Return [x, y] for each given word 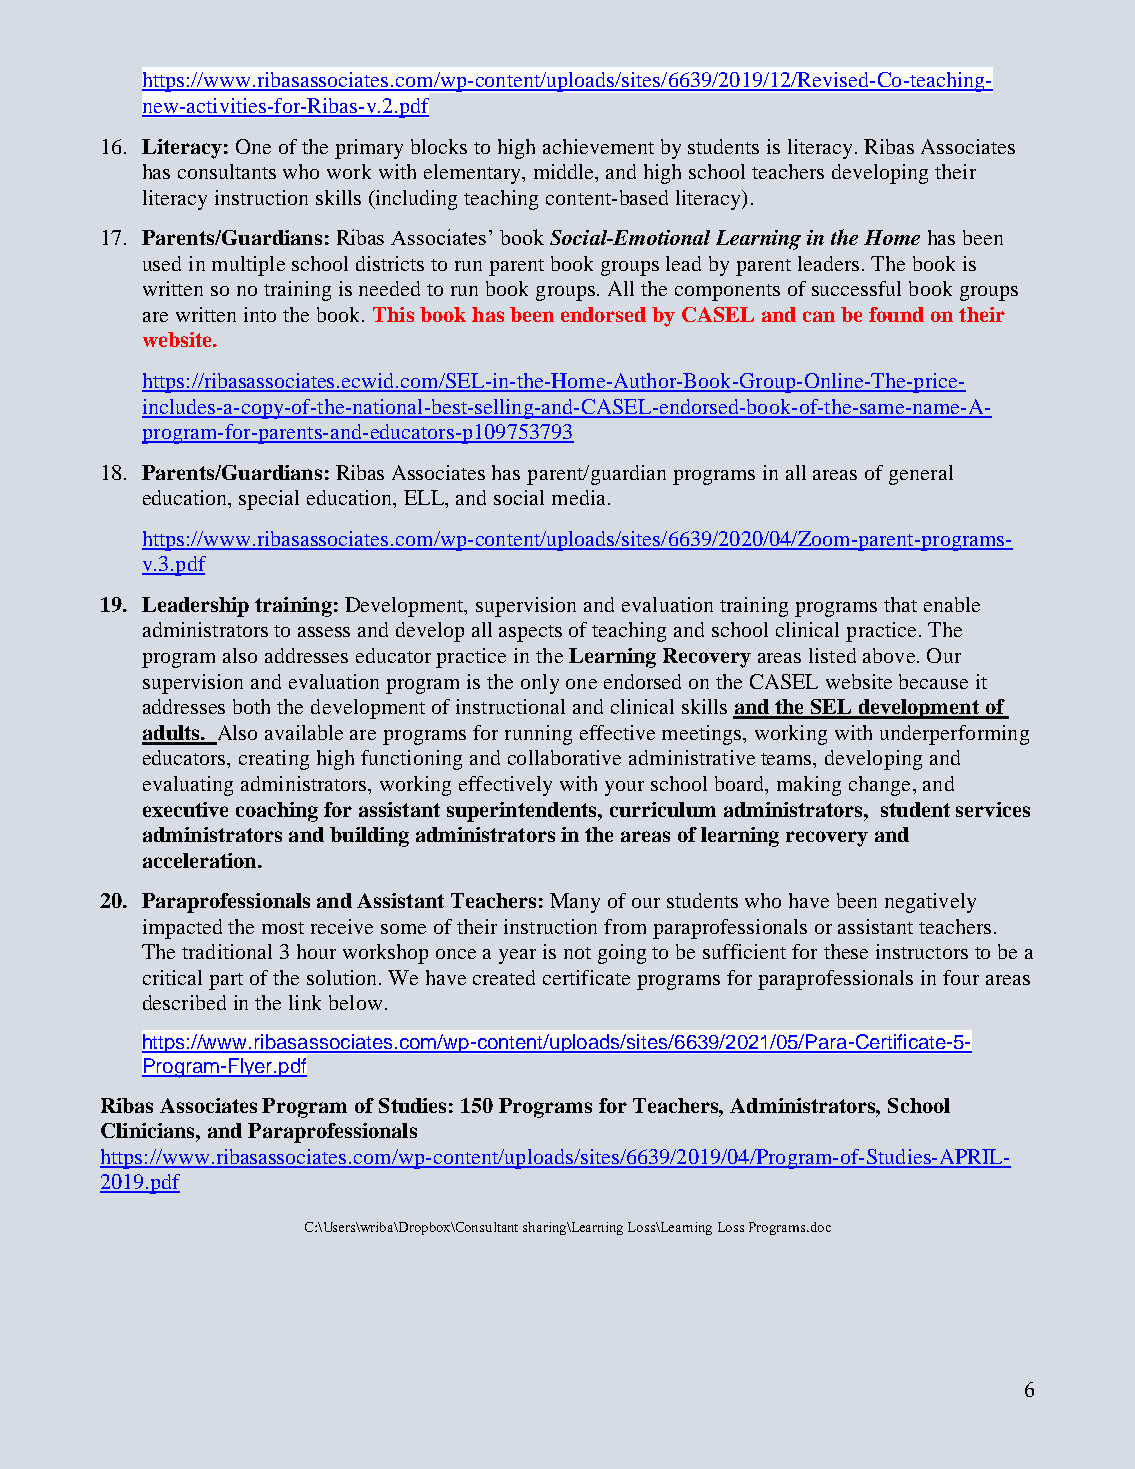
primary [369, 149]
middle [565, 173]
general [921, 475]
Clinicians [149, 1130]
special [269, 500]
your [624, 788]
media [580, 497]
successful [856, 288]
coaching [277, 812]
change [879, 786]
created [504, 977]
